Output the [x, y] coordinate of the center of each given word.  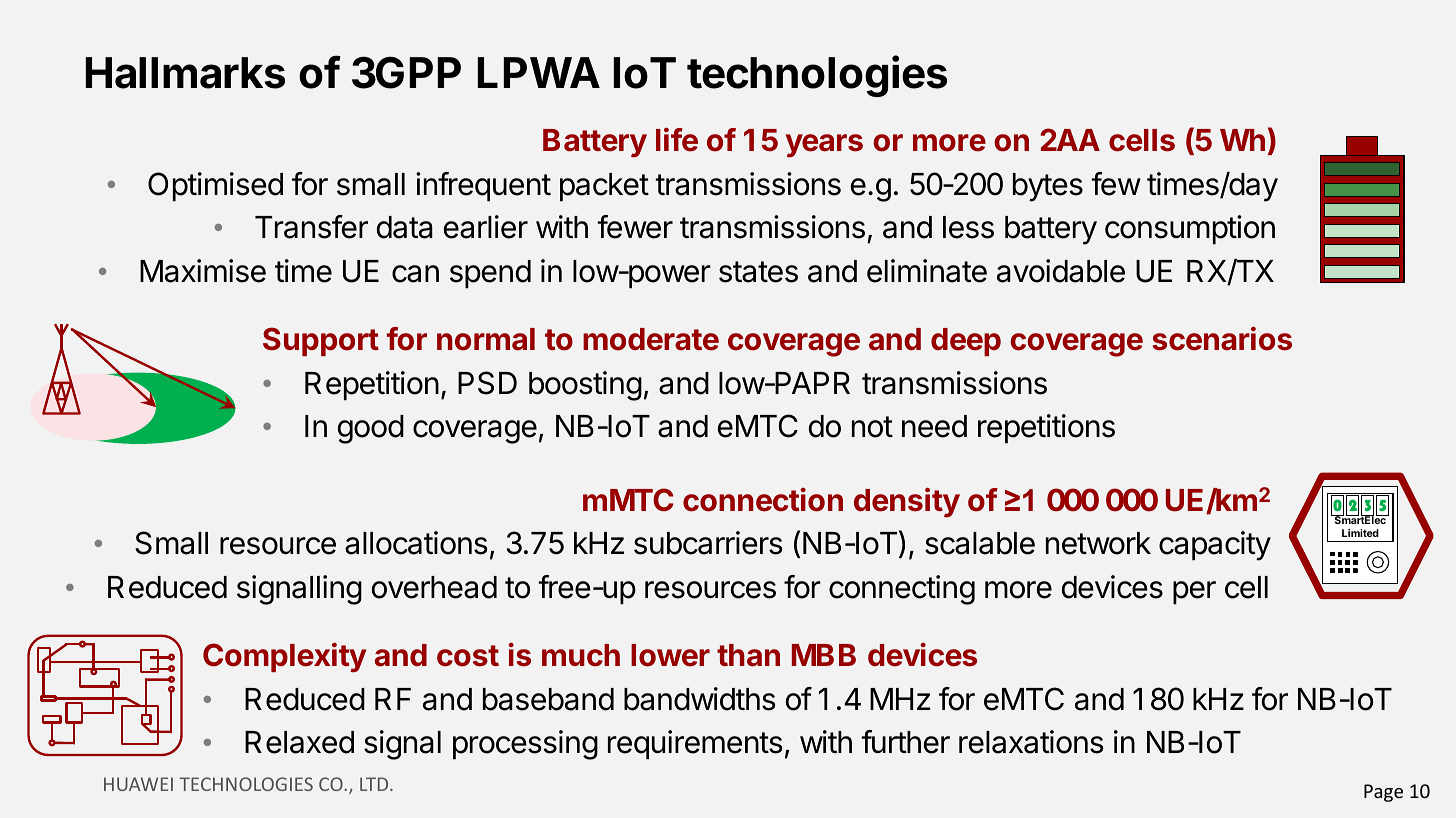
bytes [1048, 187]
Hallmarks [185, 73]
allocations [416, 543]
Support [321, 341]
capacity [1215, 546]
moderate [651, 339]
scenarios [1222, 338]
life [677, 139]
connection [763, 500]
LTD [375, 784]
